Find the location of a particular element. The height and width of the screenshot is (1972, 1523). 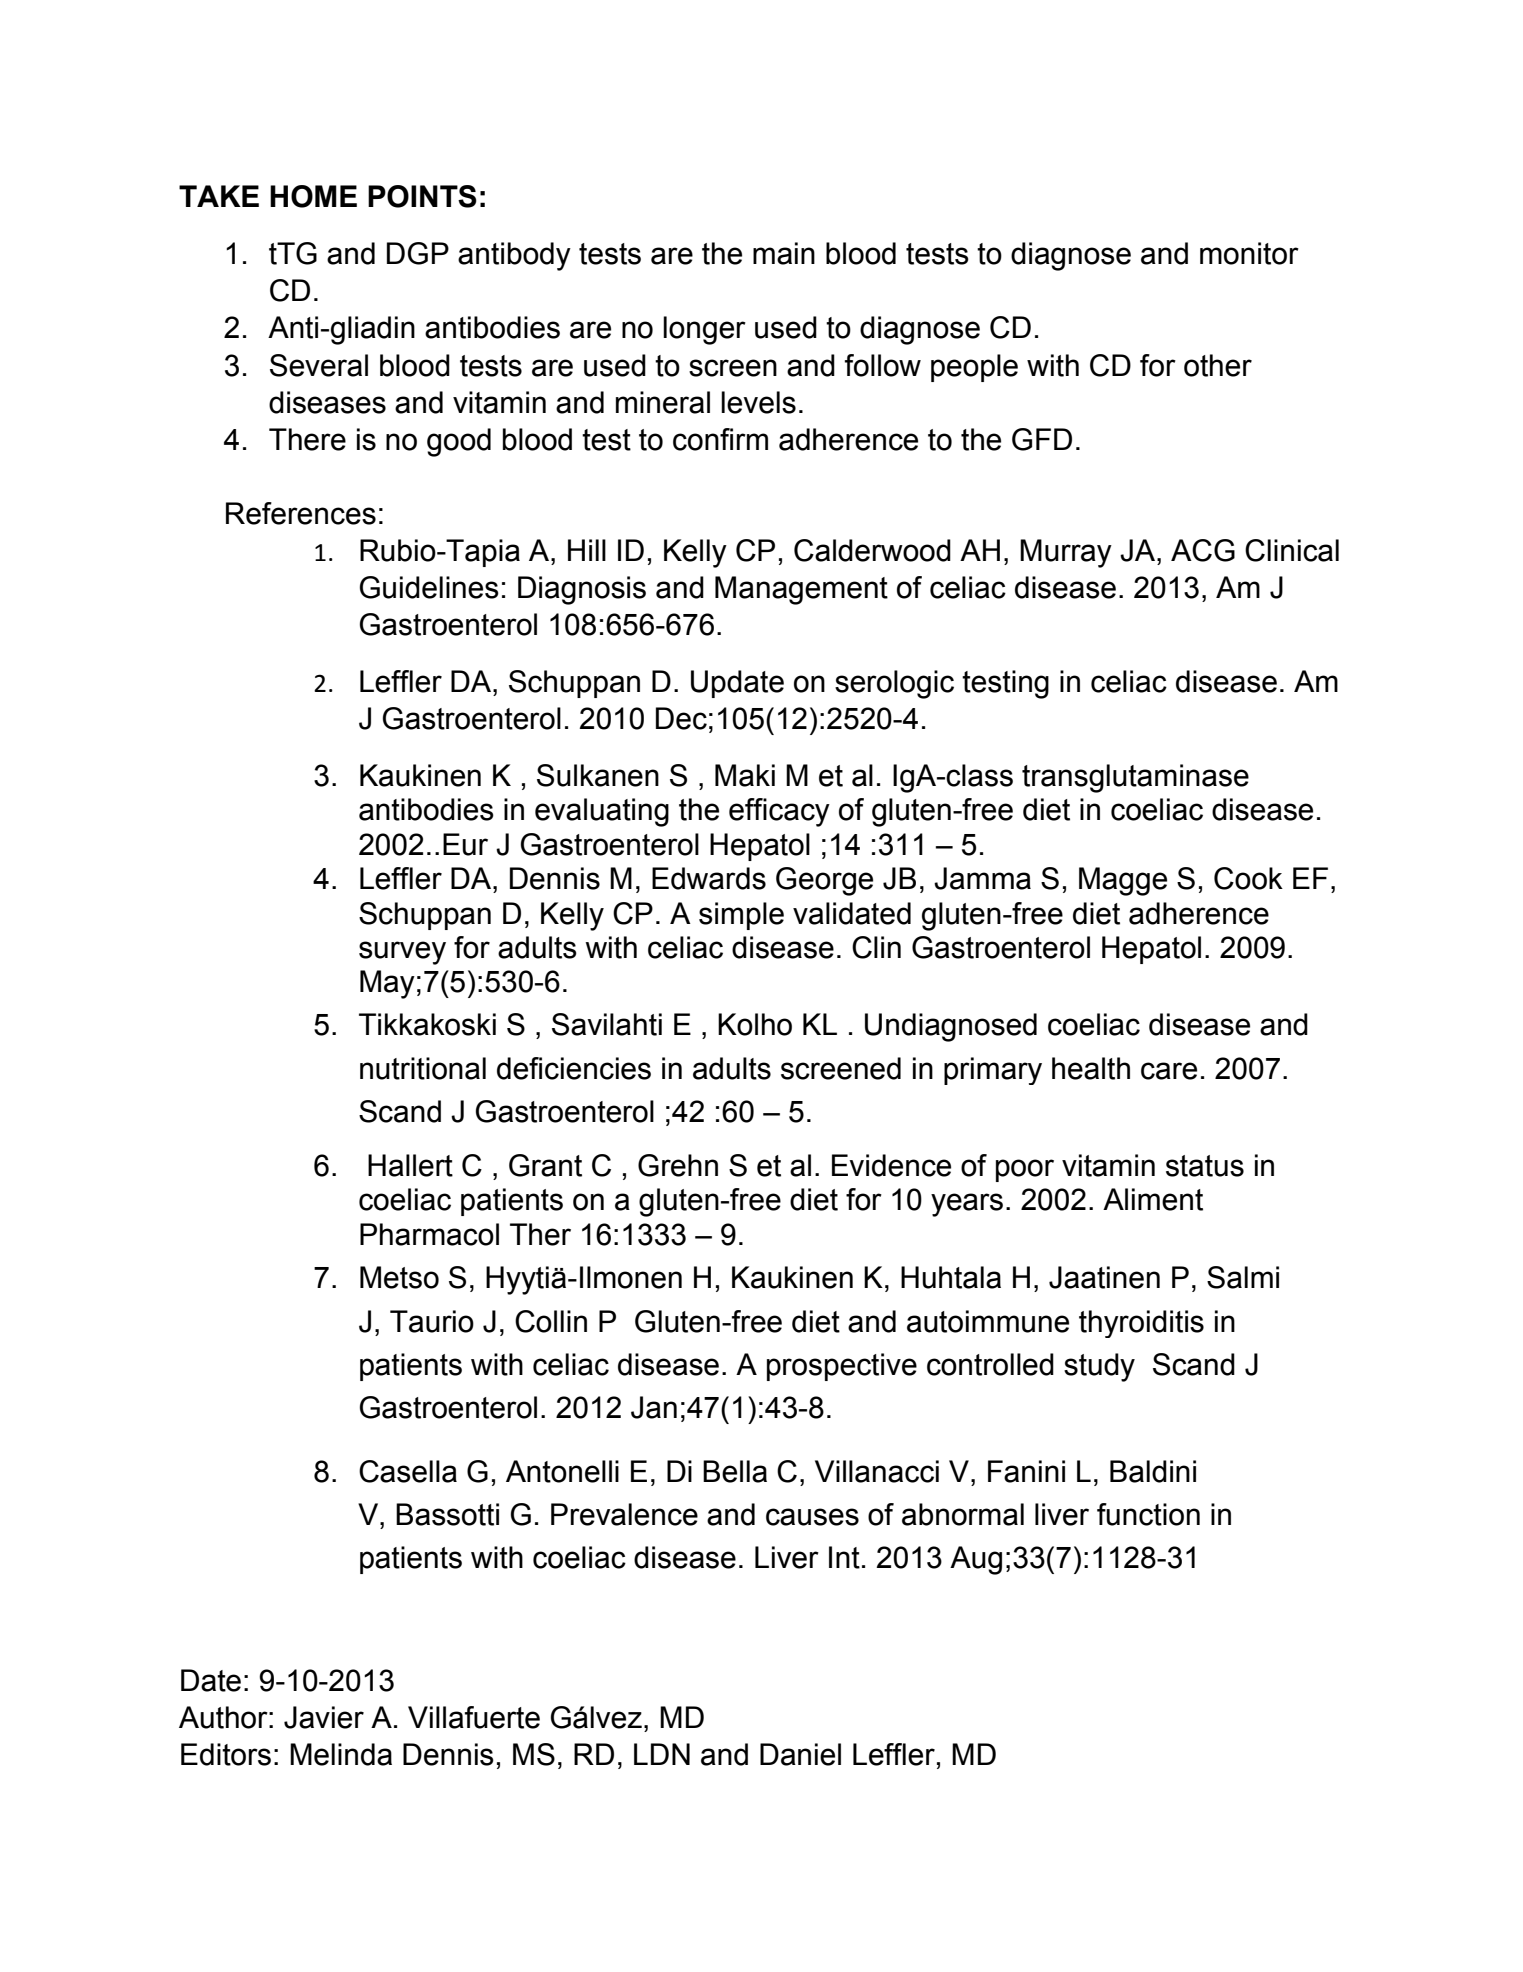

HOME is located at coordinates (313, 196).
